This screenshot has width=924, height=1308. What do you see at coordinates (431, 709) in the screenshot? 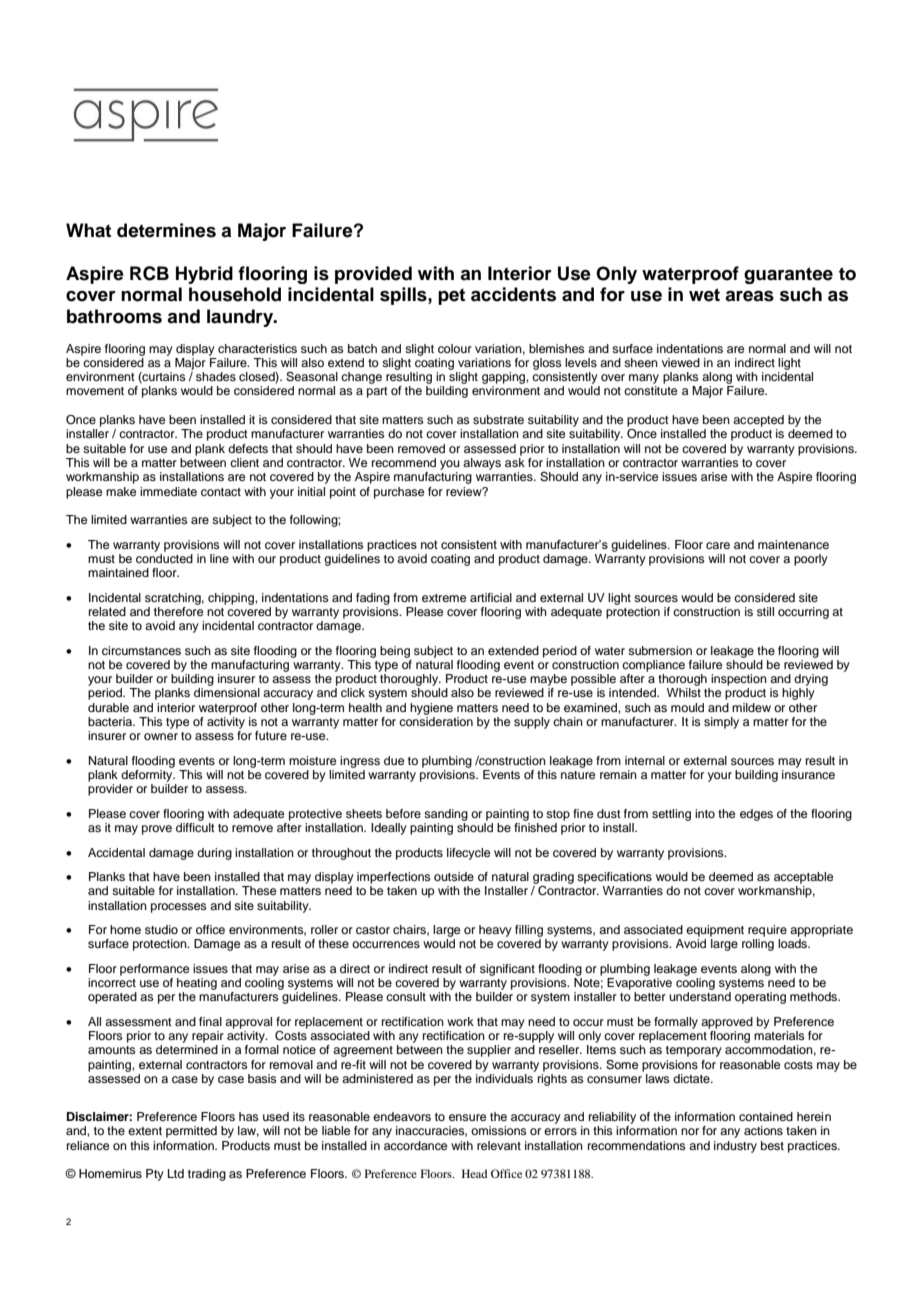
I see `hygiene` at bounding box center [431, 709].
